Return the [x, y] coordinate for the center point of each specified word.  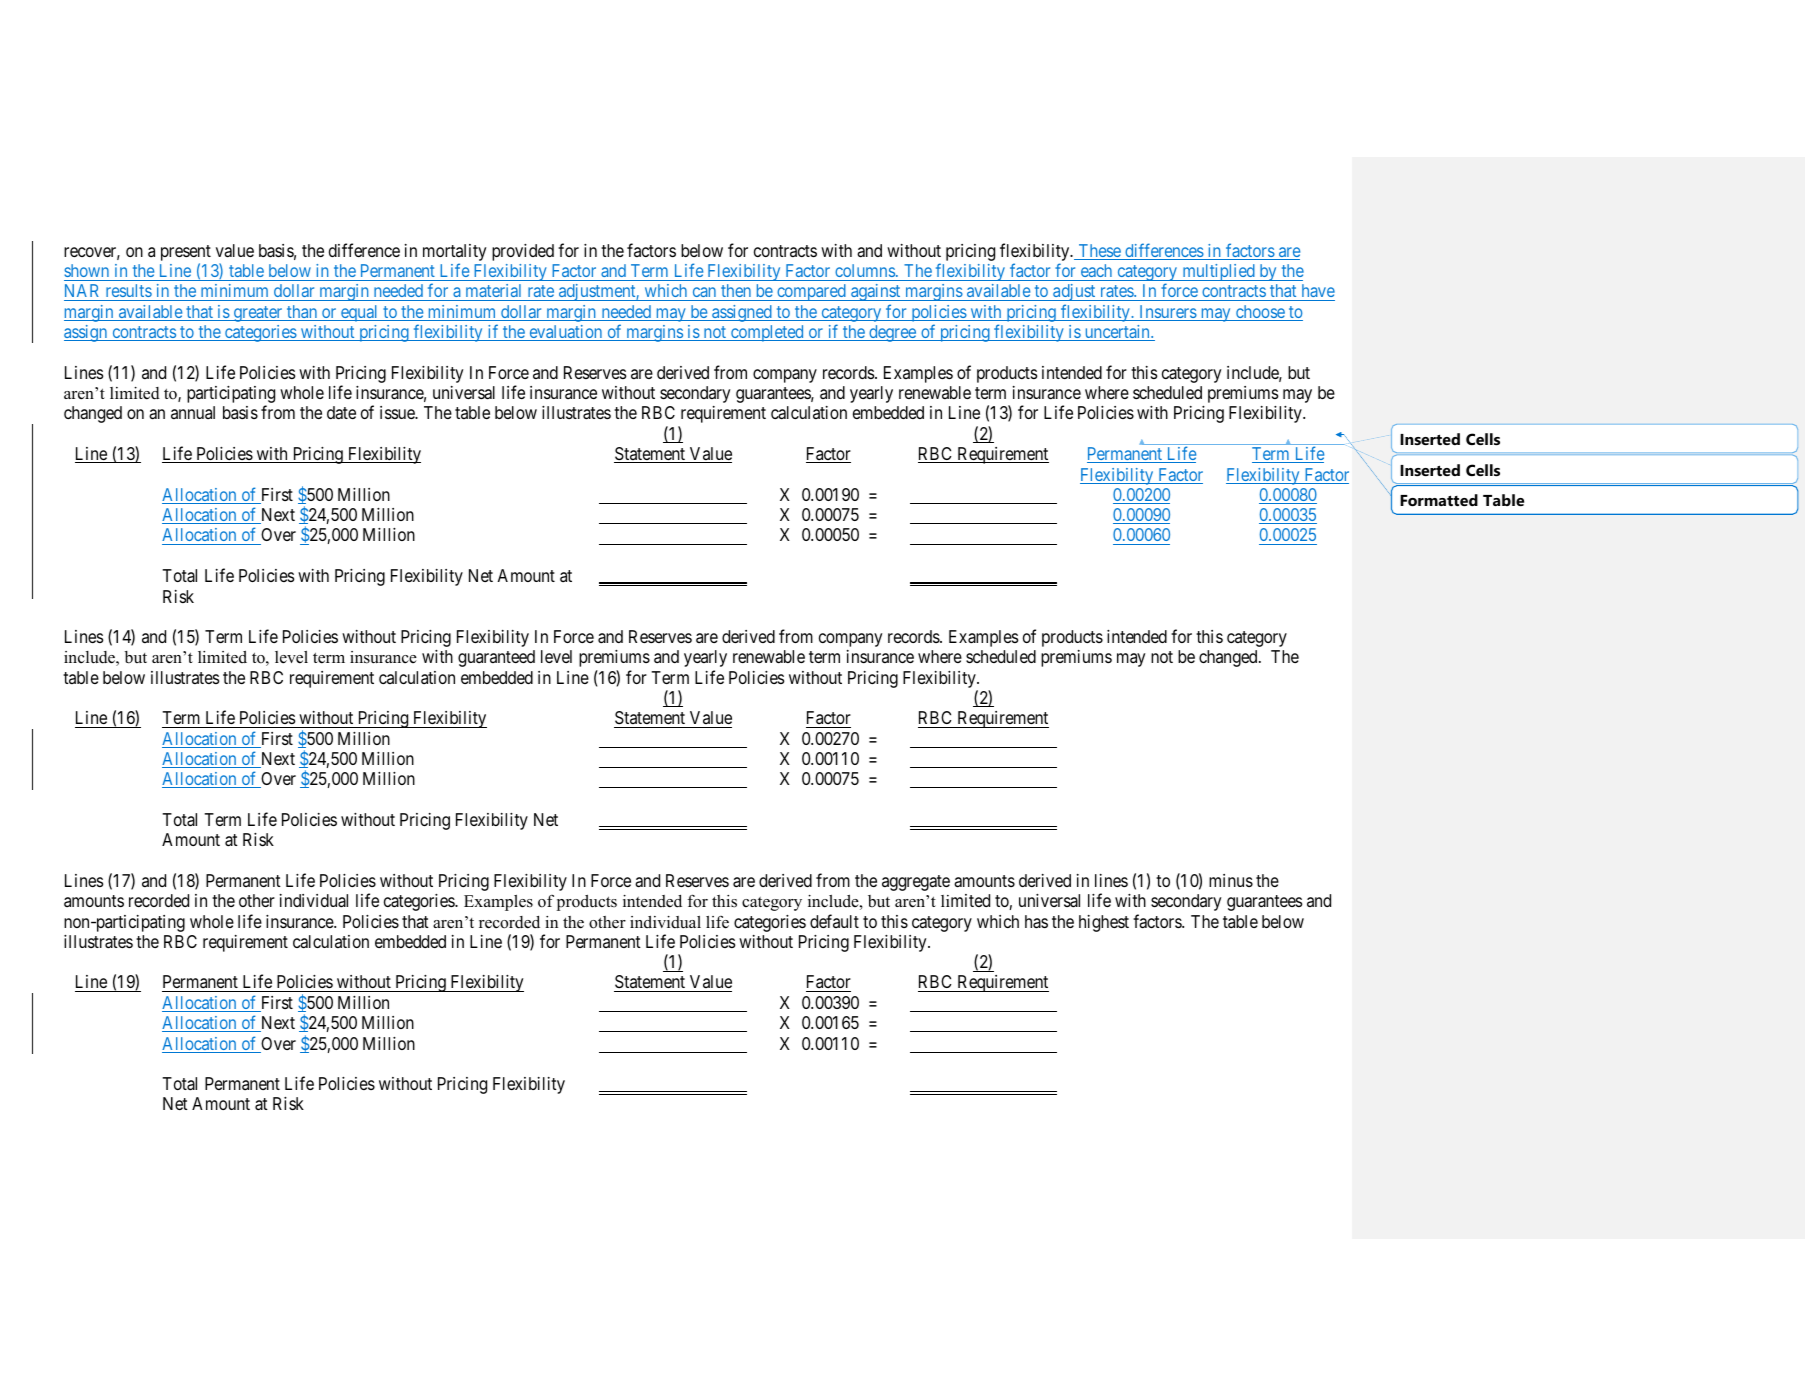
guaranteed [496, 658]
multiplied [1218, 272]
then [736, 292]
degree [892, 333]
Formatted [1439, 500]
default [834, 921]
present [186, 254]
